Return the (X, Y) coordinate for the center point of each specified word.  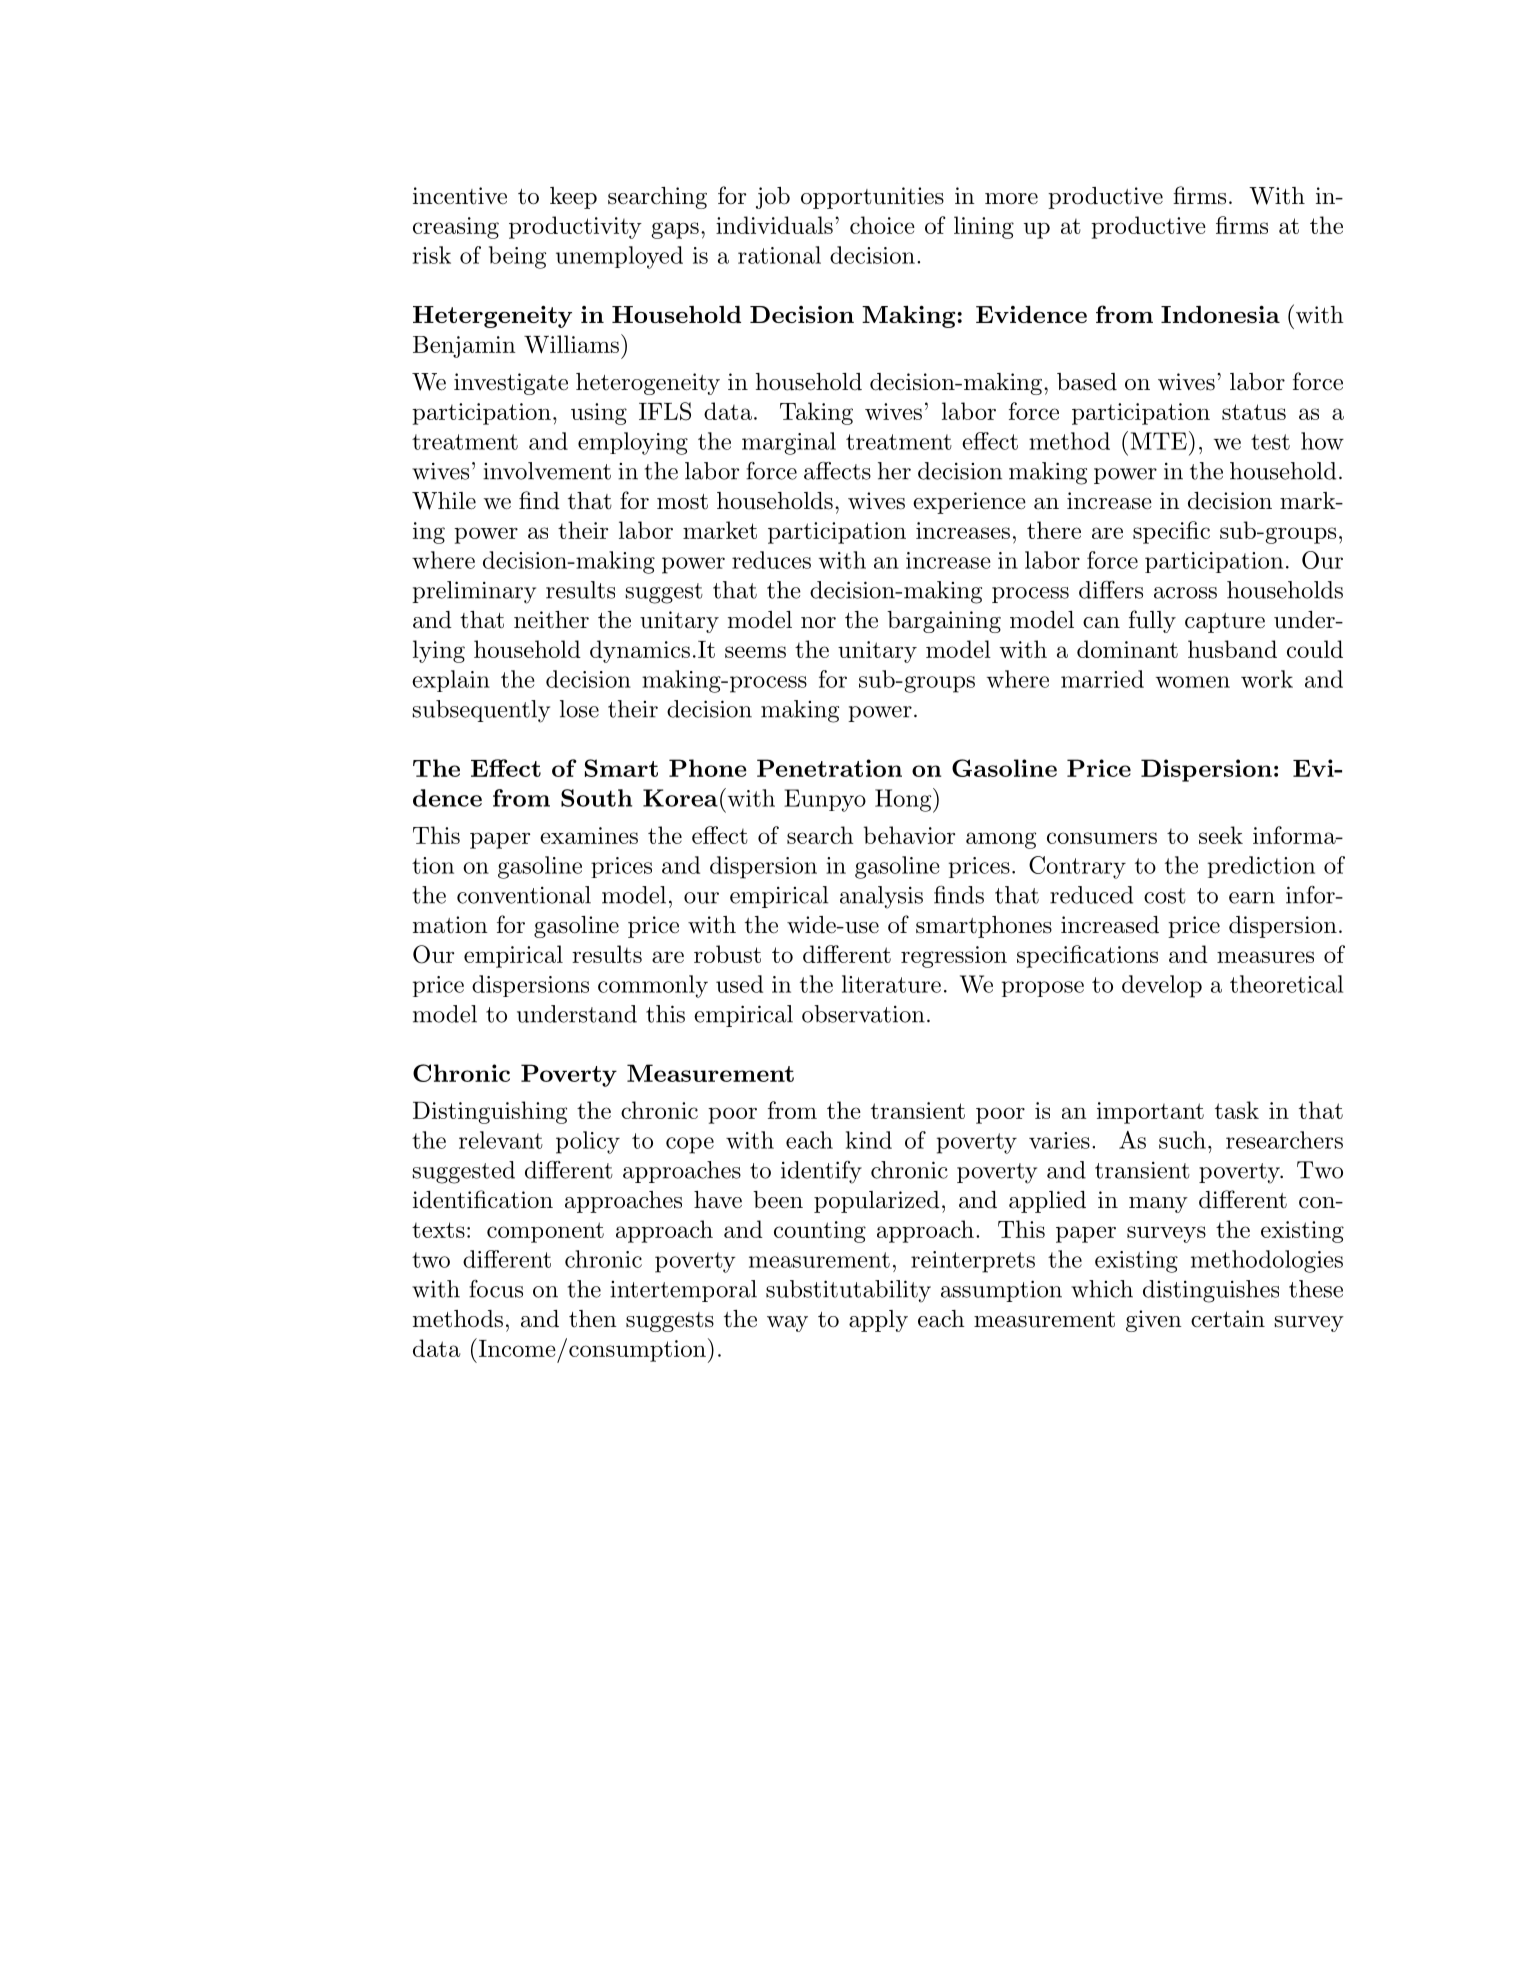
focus (496, 1289)
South (596, 798)
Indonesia (1220, 314)
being (517, 257)
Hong (903, 800)
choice (882, 225)
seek (1221, 835)
